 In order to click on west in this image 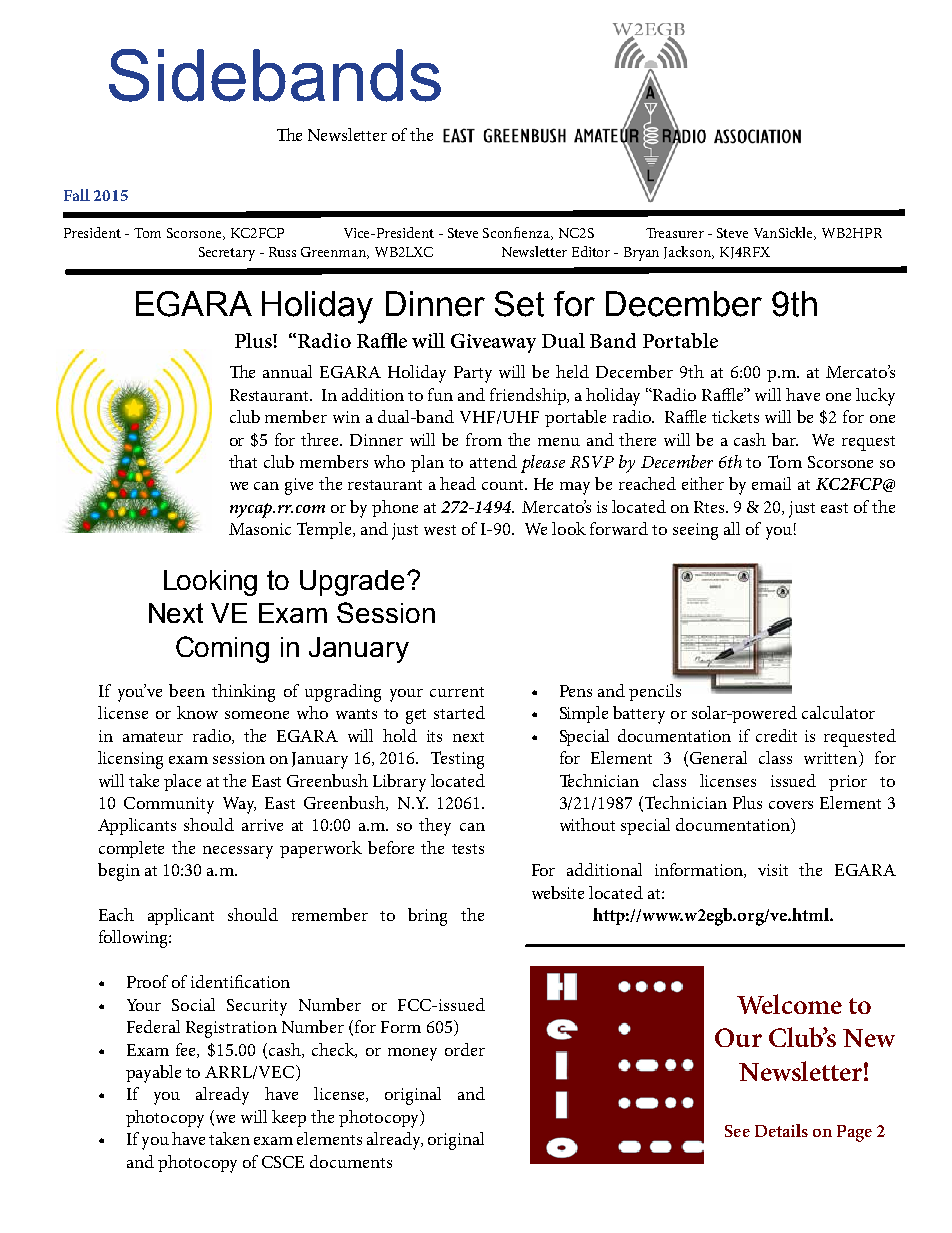, I will do `click(440, 530)`.
